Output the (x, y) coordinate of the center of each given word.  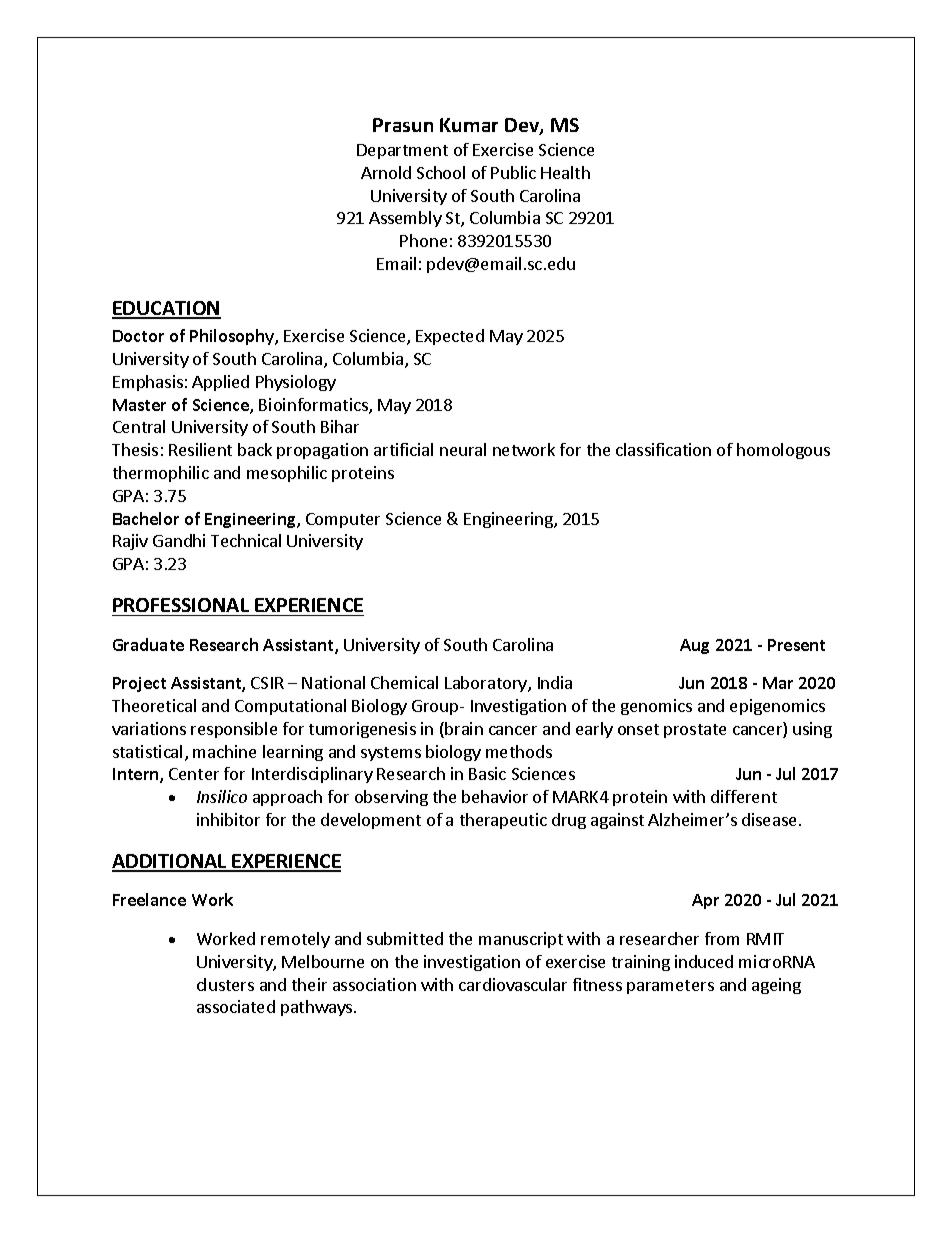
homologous (783, 451)
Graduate (148, 644)
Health (565, 172)
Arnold (386, 172)
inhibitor (228, 819)
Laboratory (487, 684)
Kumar (469, 125)
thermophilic (161, 474)
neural (463, 449)
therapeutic (503, 821)
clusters (225, 984)
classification (663, 449)
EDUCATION (166, 309)
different (744, 796)
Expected (450, 337)
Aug (694, 646)
